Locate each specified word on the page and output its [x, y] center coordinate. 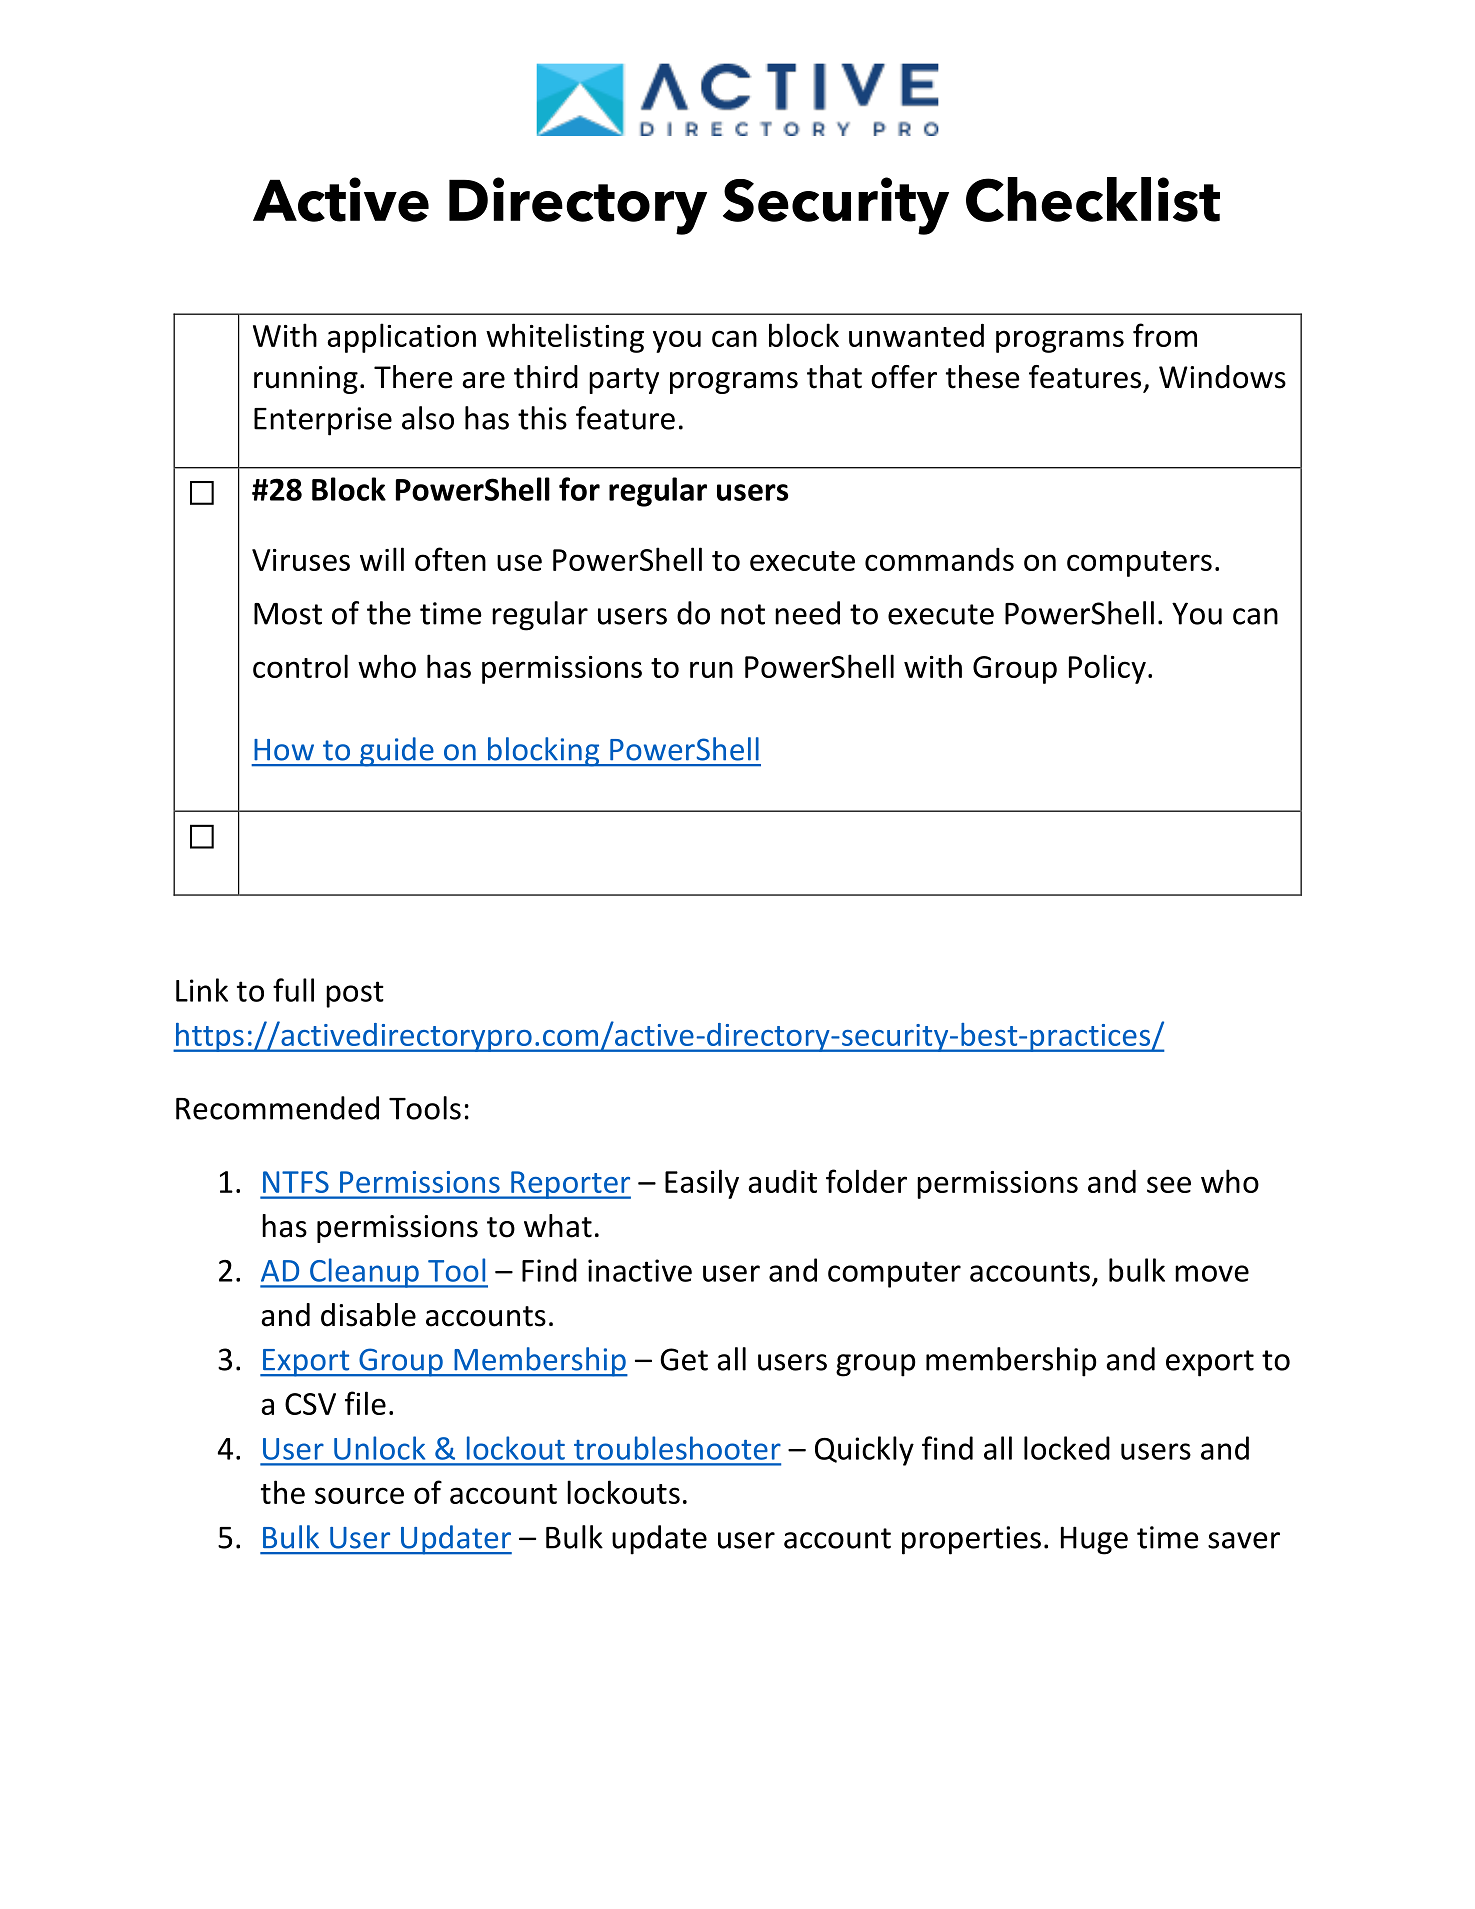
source [359, 1495]
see [1169, 1184]
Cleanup [364, 1273]
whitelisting [565, 338]
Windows [1222, 377]
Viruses [301, 560]
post [355, 994]
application [401, 338]
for [579, 489]
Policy [1107, 669]
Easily [702, 1184]
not [743, 614]
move [1212, 1273]
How [284, 750]
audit [782, 1181]
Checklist [1093, 199]
